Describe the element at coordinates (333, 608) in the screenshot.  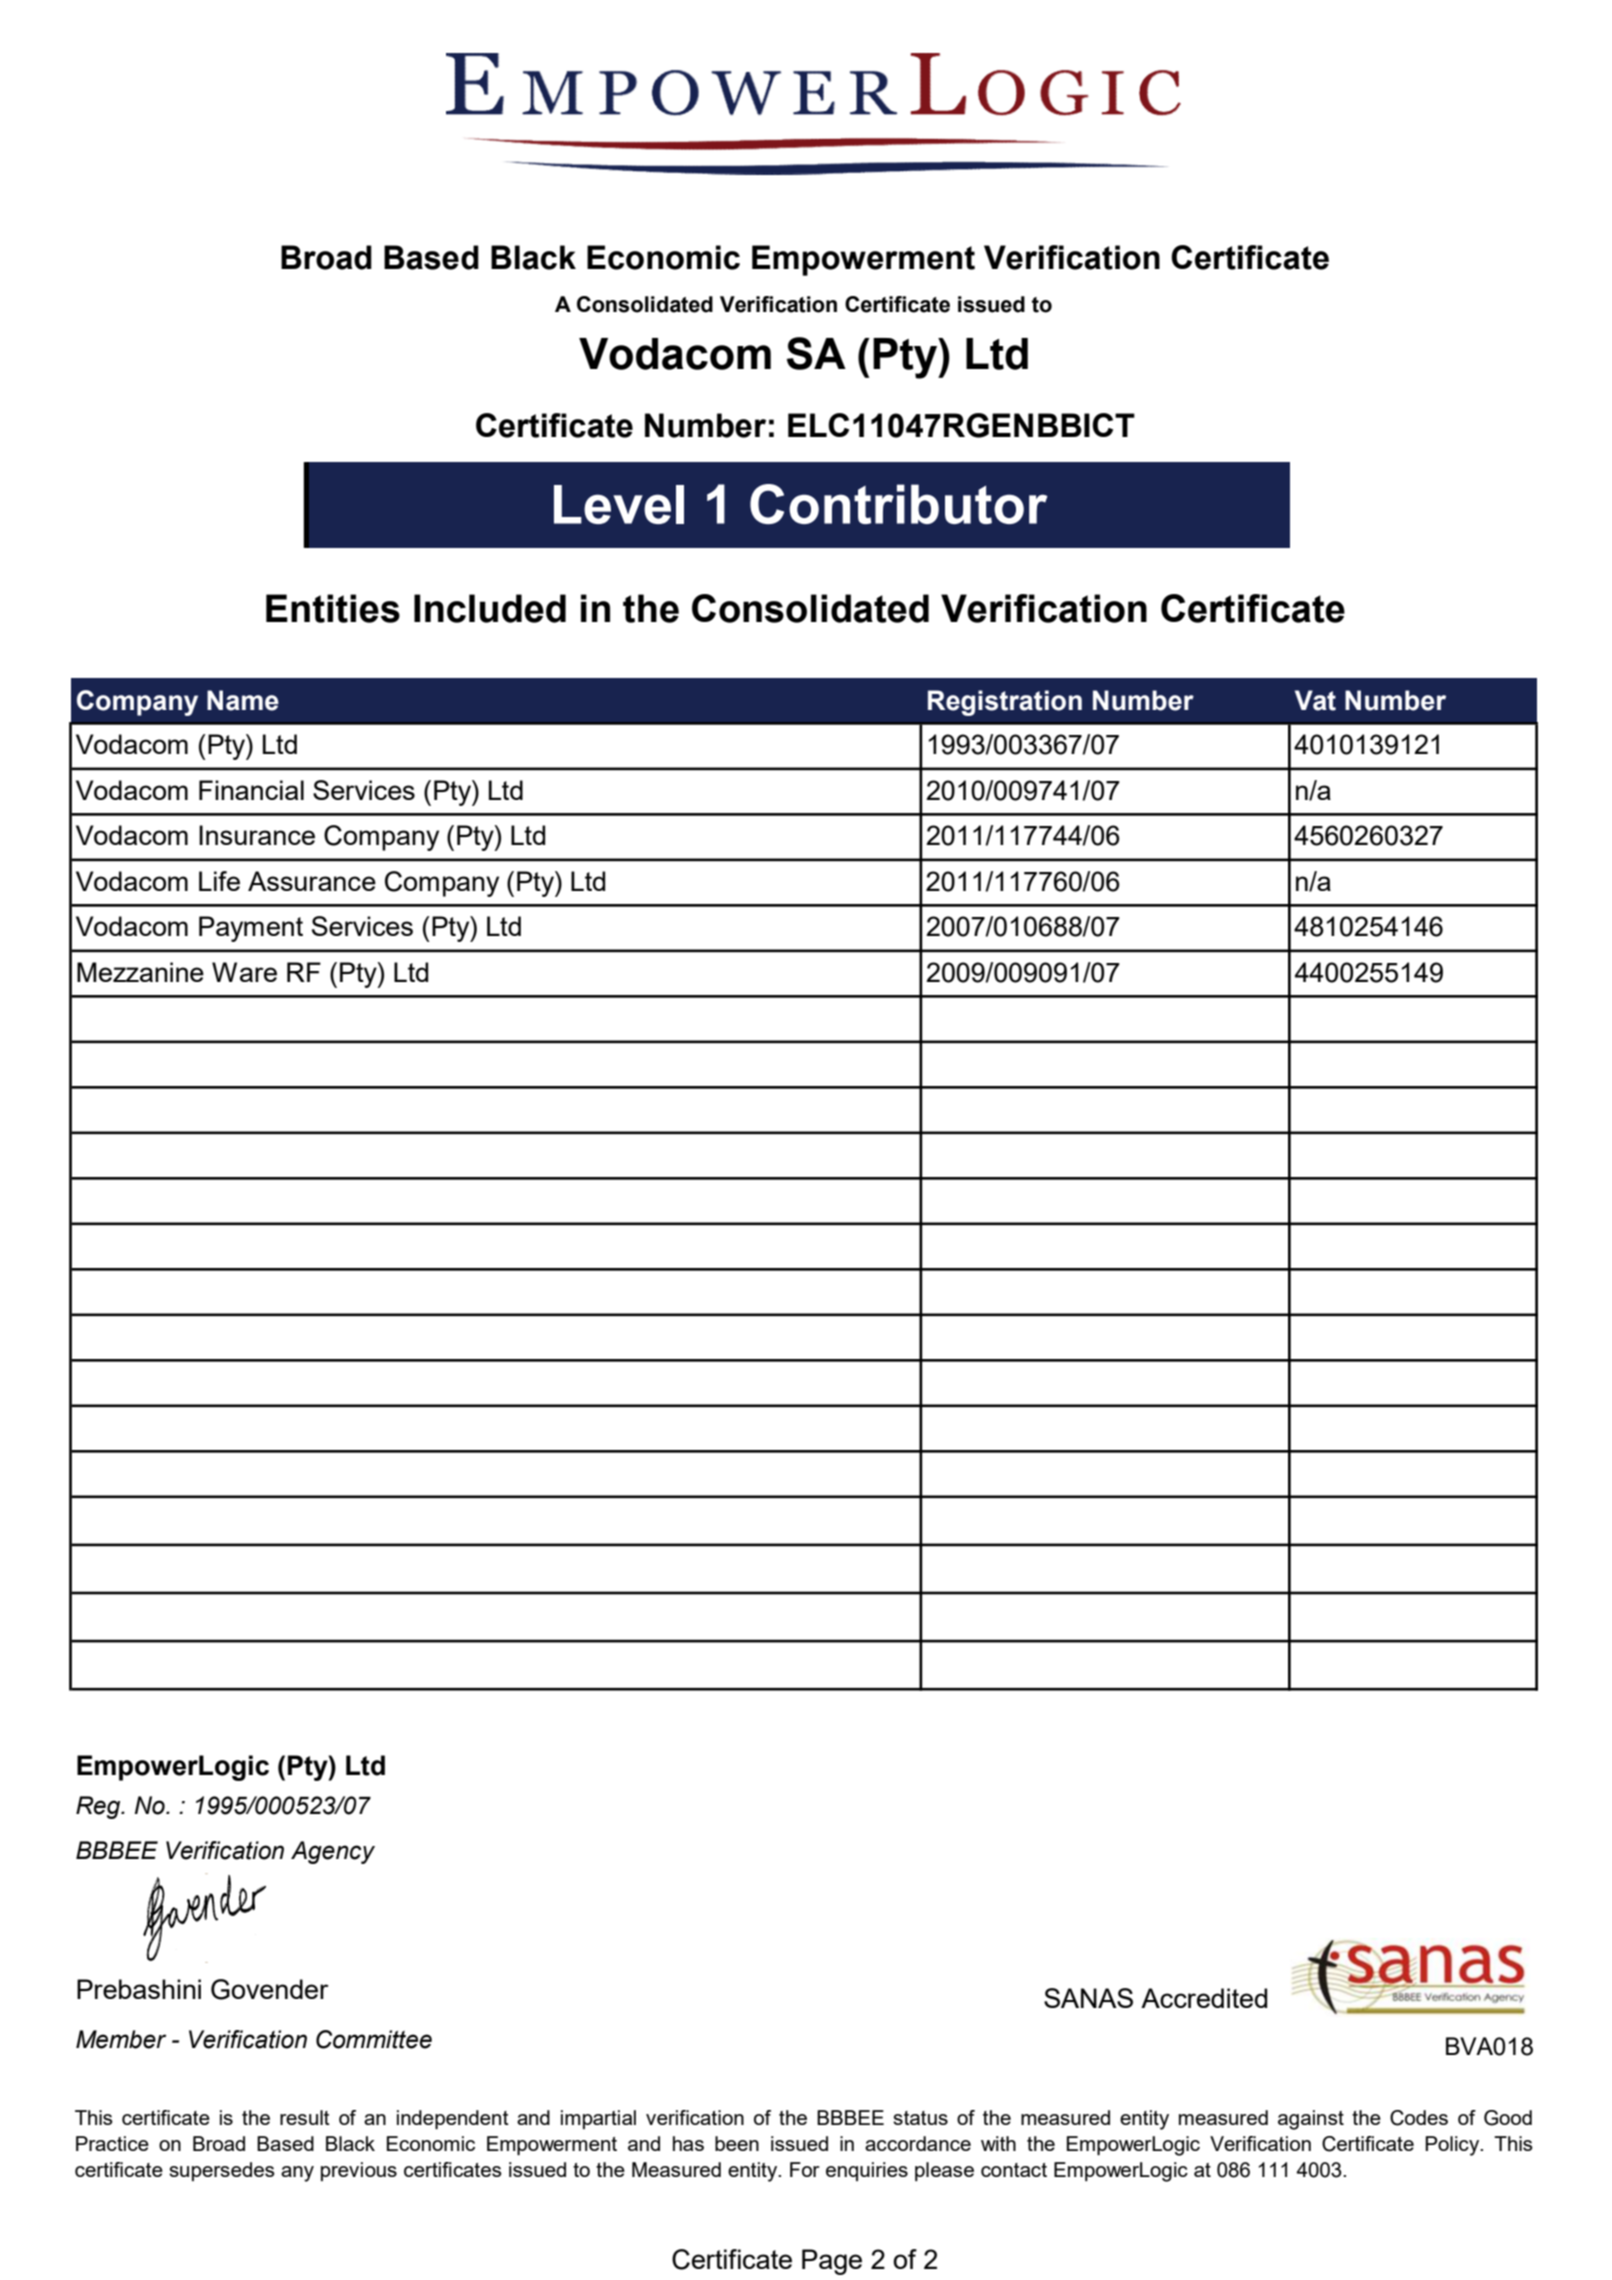
I see `Entities` at that location.
